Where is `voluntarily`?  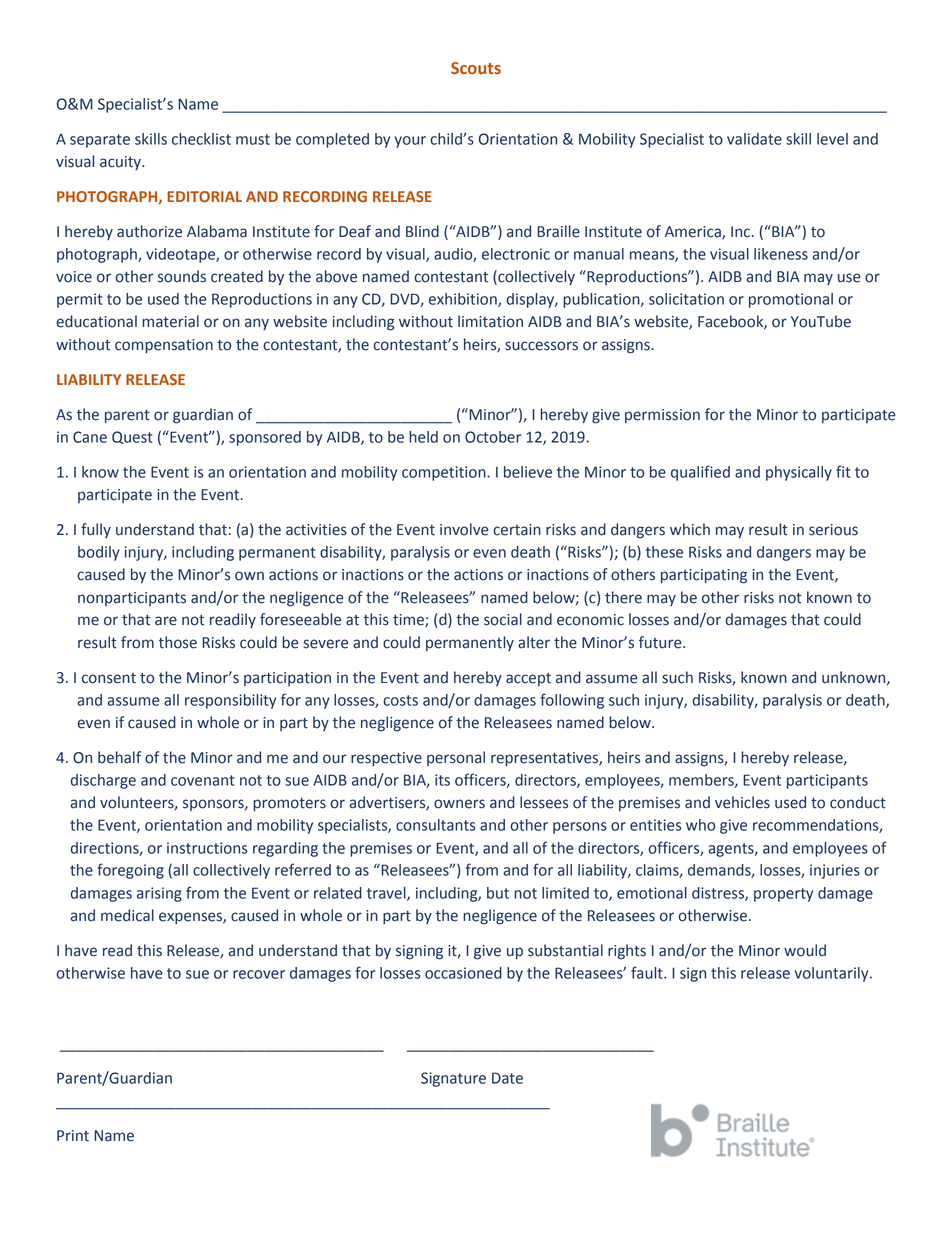 voluntarily is located at coordinates (833, 974).
